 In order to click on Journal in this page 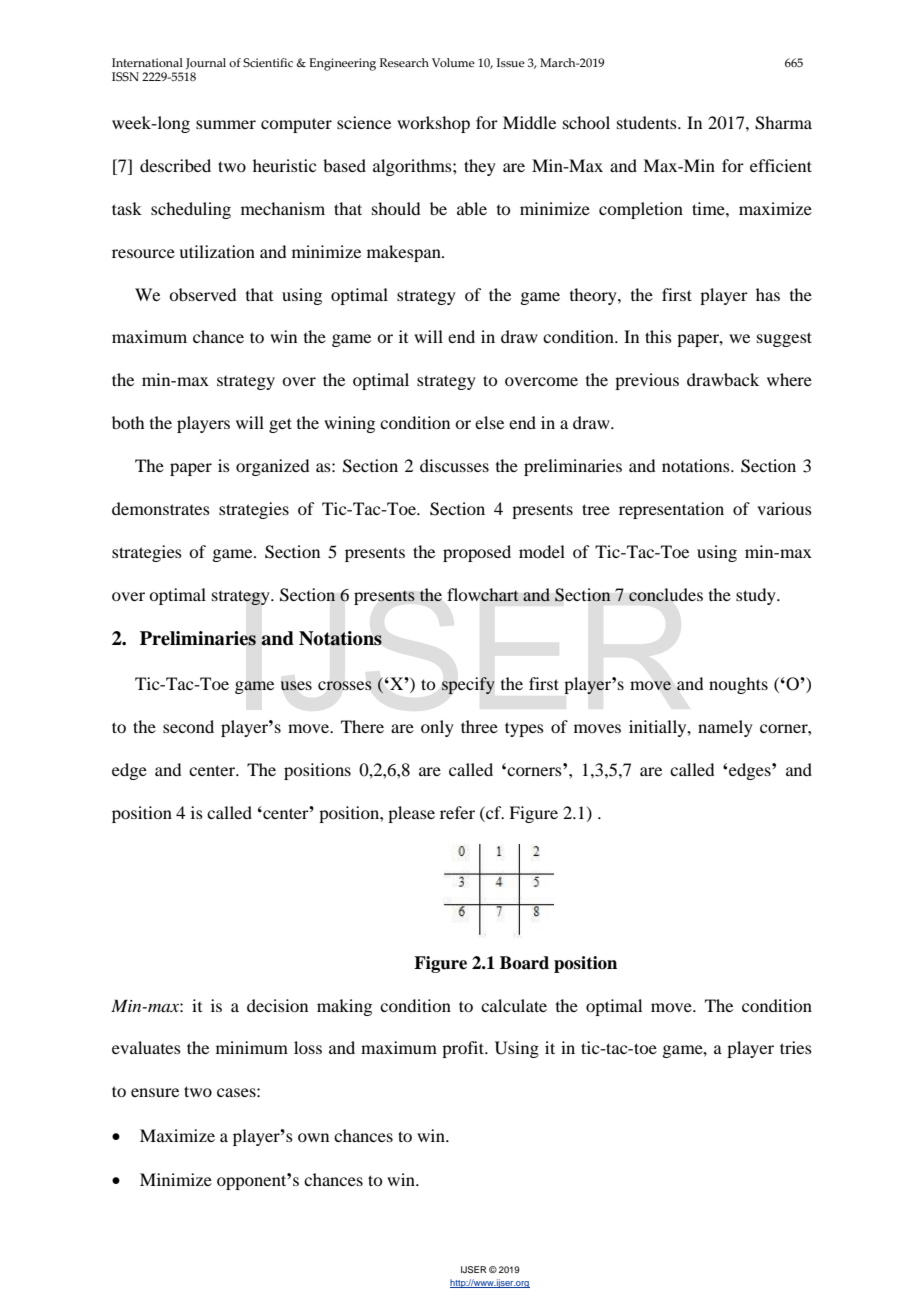, I will do `click(206, 64)`.
